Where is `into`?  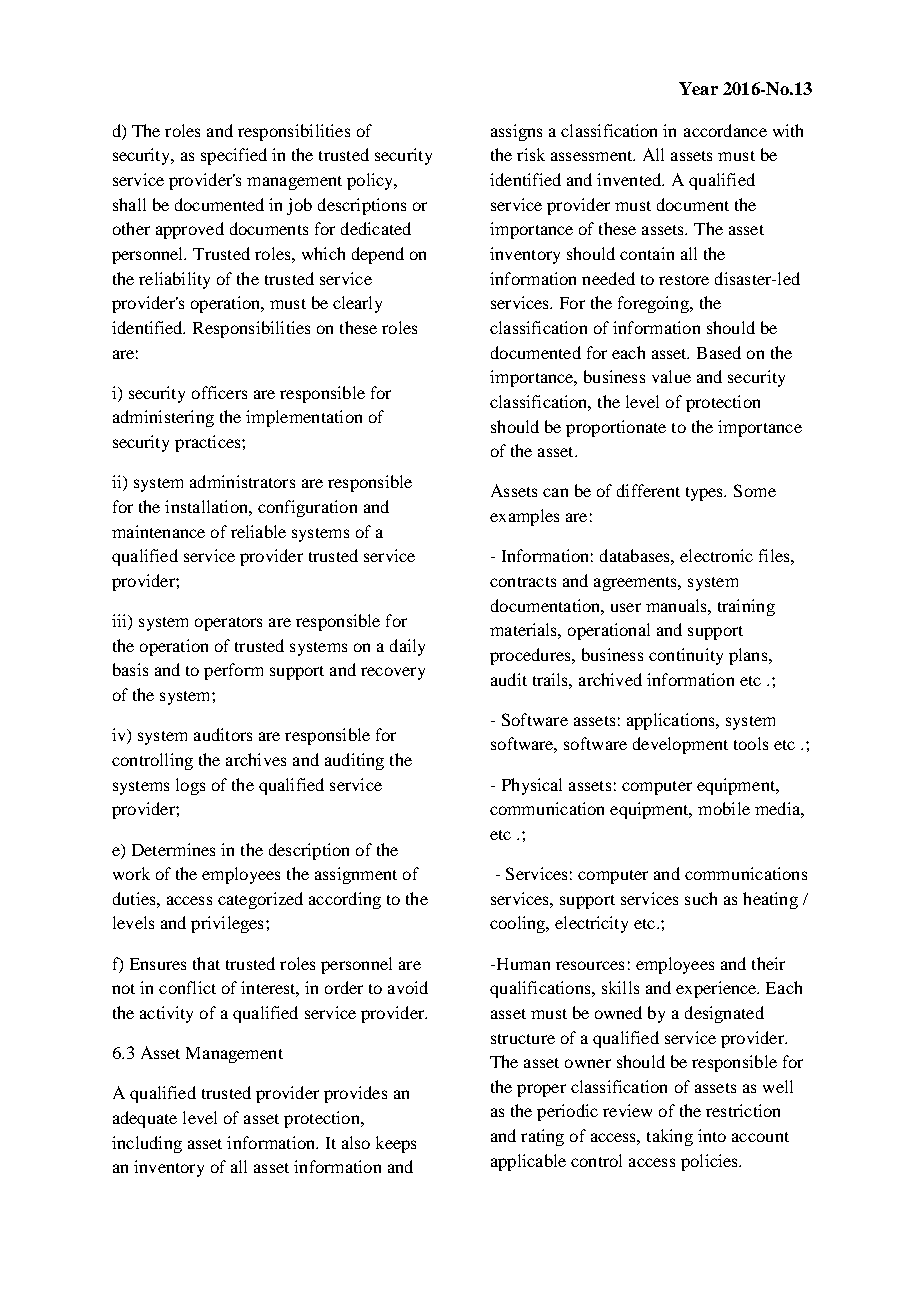 into is located at coordinates (712, 1135).
